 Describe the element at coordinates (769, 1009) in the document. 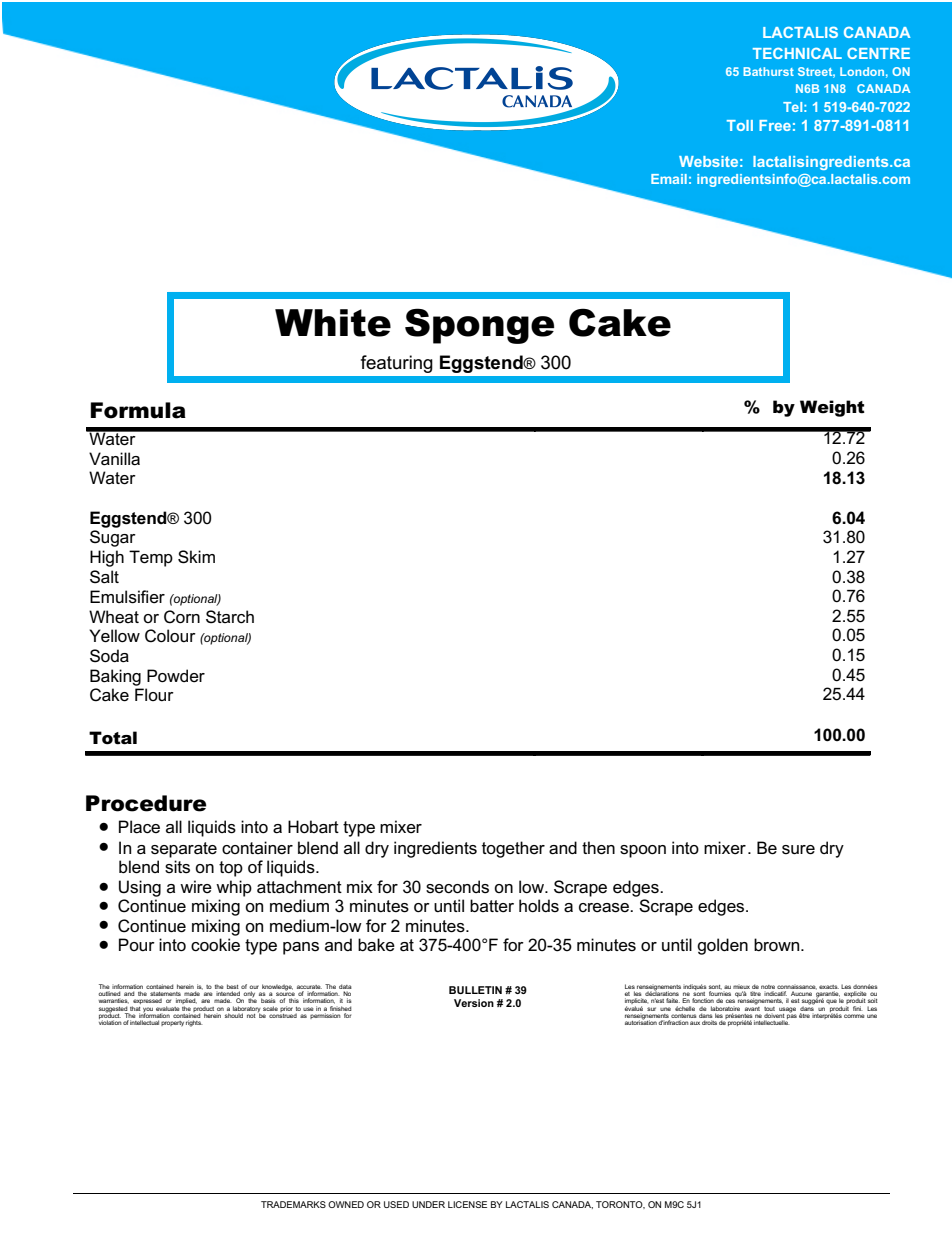

I see `tout` at that location.
